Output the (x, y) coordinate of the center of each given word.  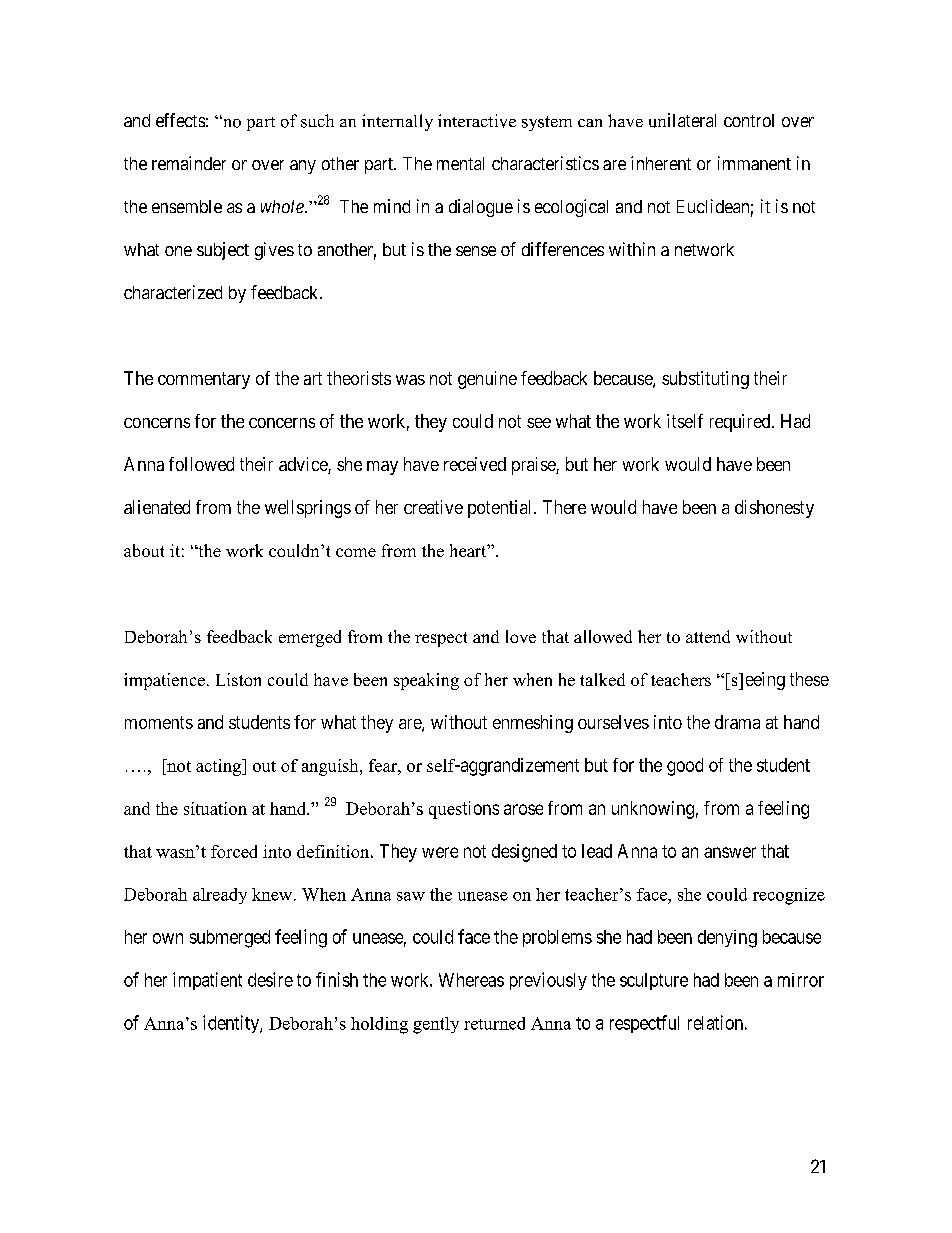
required (741, 423)
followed (201, 464)
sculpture (654, 981)
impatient (207, 981)
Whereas (471, 980)
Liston (238, 679)
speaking (426, 681)
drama (737, 722)
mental (460, 163)
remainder (189, 163)
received (475, 464)
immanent (754, 163)
